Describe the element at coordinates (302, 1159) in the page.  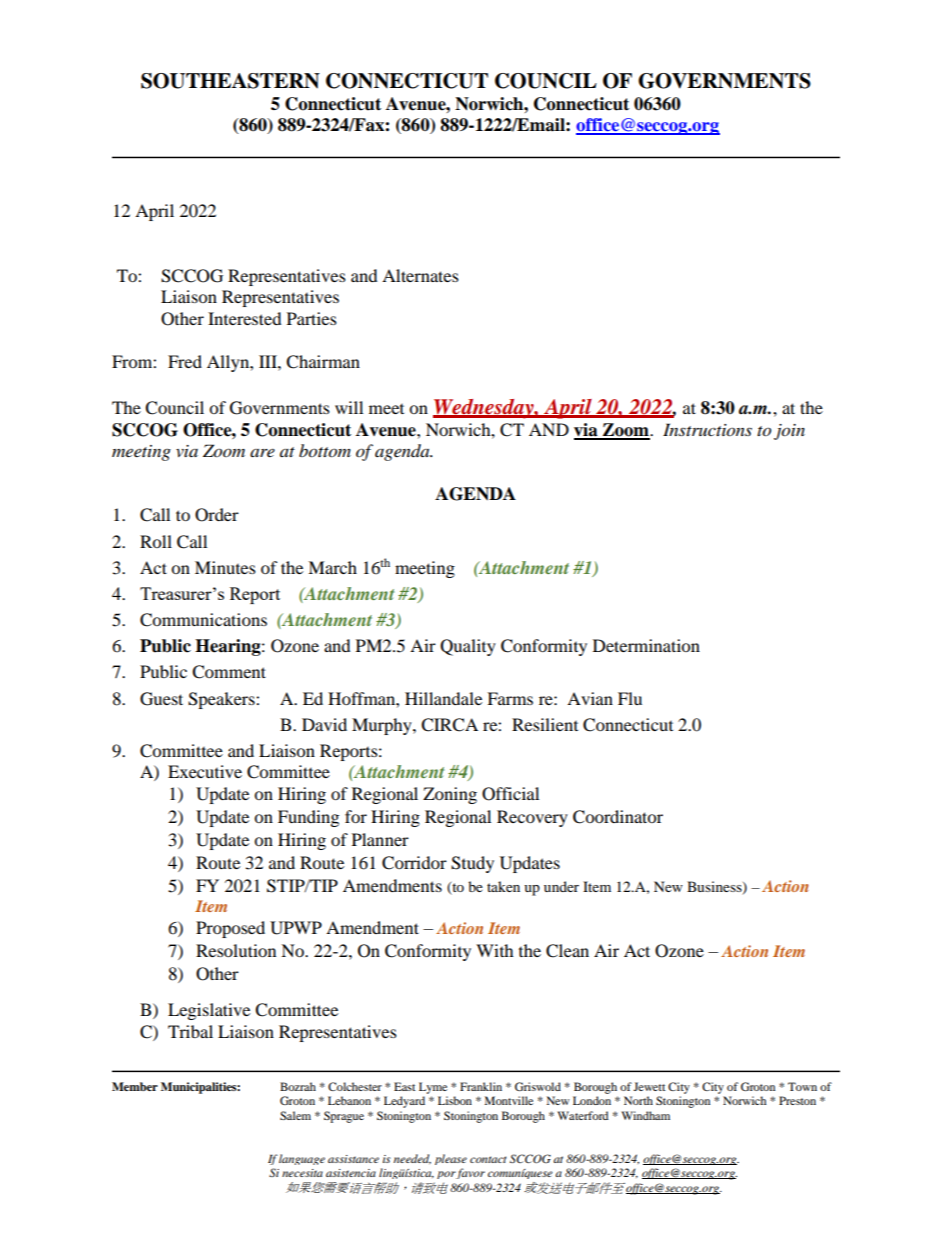
I see `language` at that location.
